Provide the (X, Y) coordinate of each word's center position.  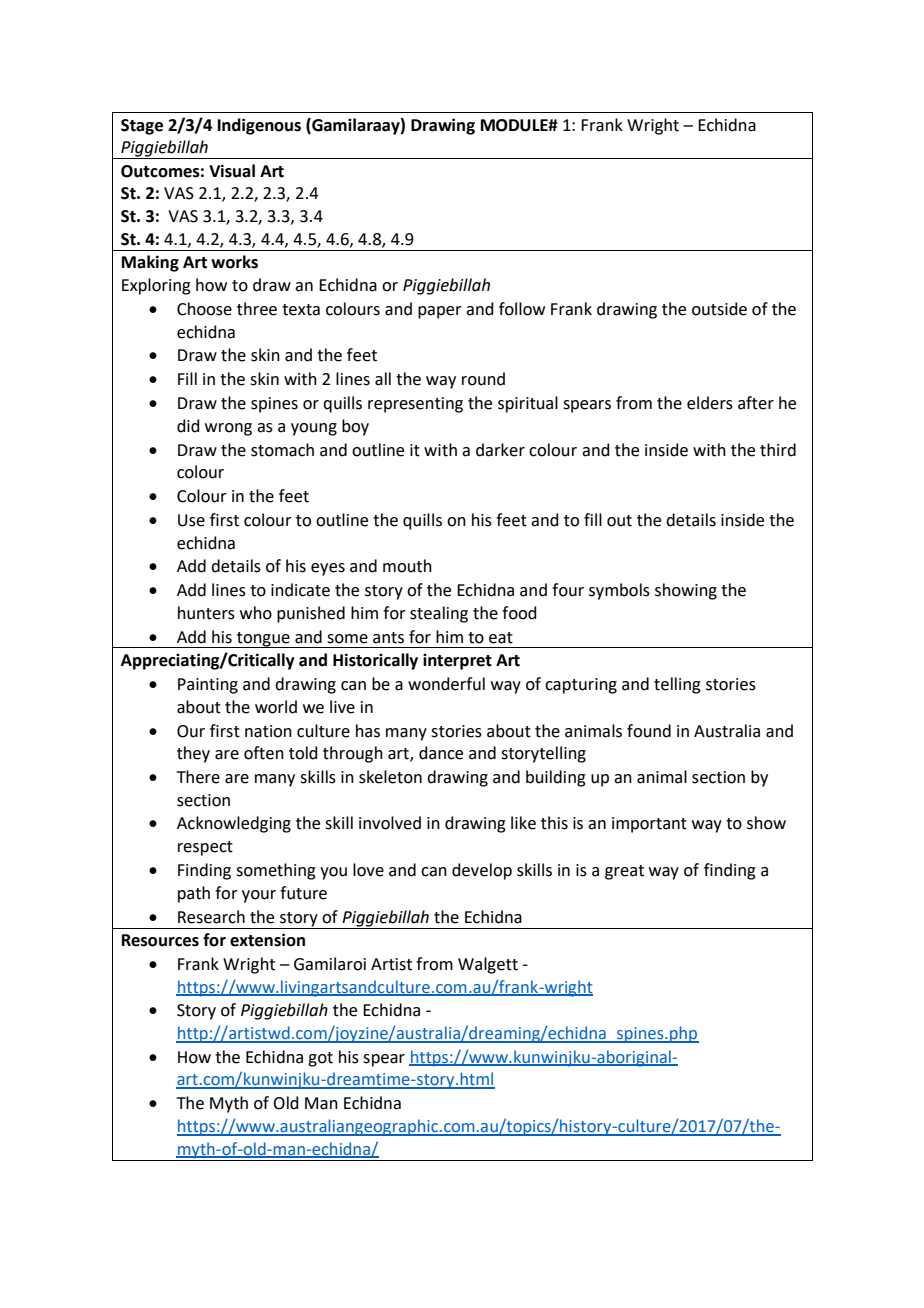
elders (710, 403)
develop (482, 871)
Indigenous (259, 126)
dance (441, 753)
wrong (228, 429)
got (320, 1059)
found (649, 731)
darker (500, 450)
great (624, 872)
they (193, 754)
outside (719, 309)
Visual (232, 171)
